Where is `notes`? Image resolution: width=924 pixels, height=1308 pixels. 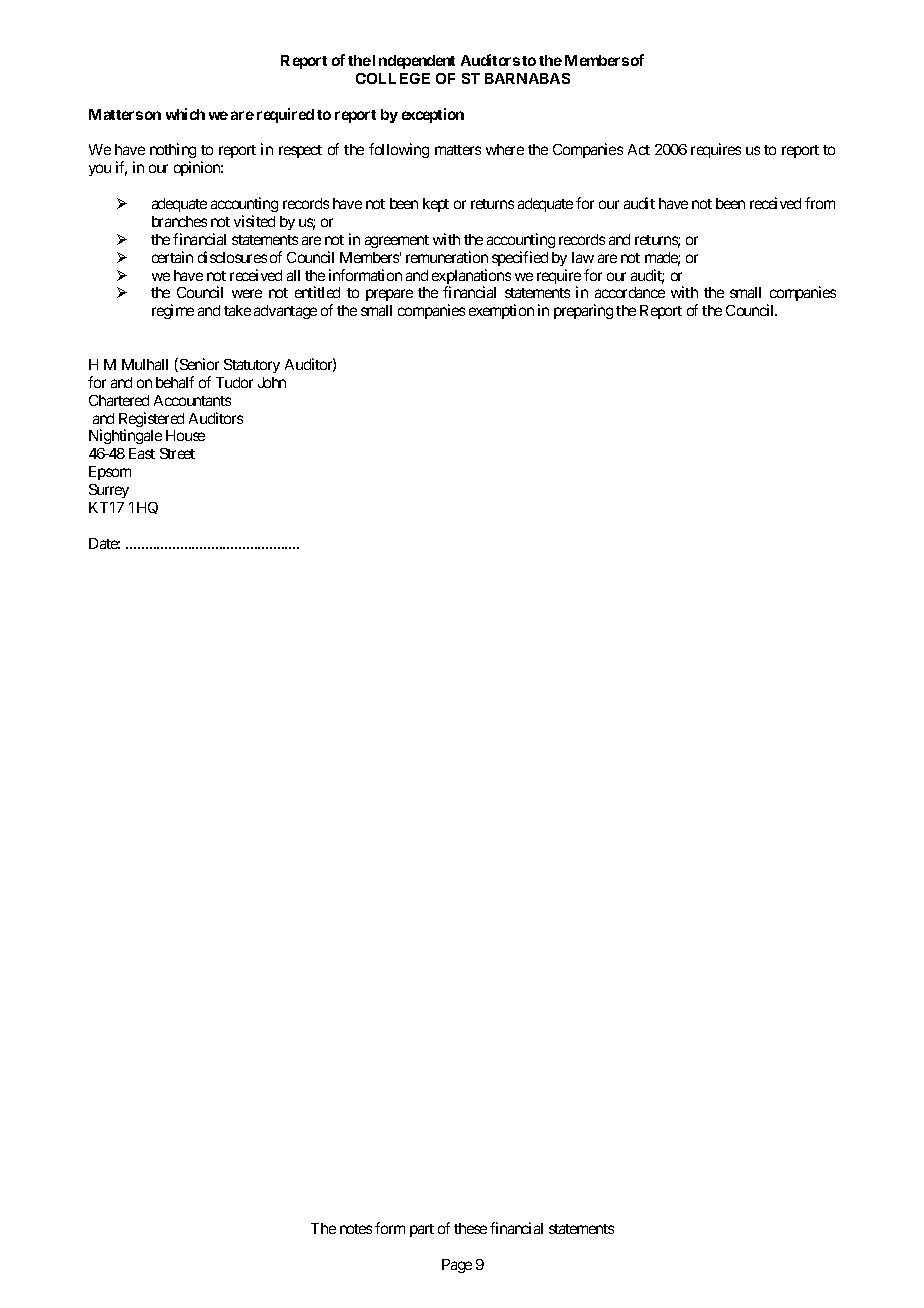
notes is located at coordinates (356, 1229).
